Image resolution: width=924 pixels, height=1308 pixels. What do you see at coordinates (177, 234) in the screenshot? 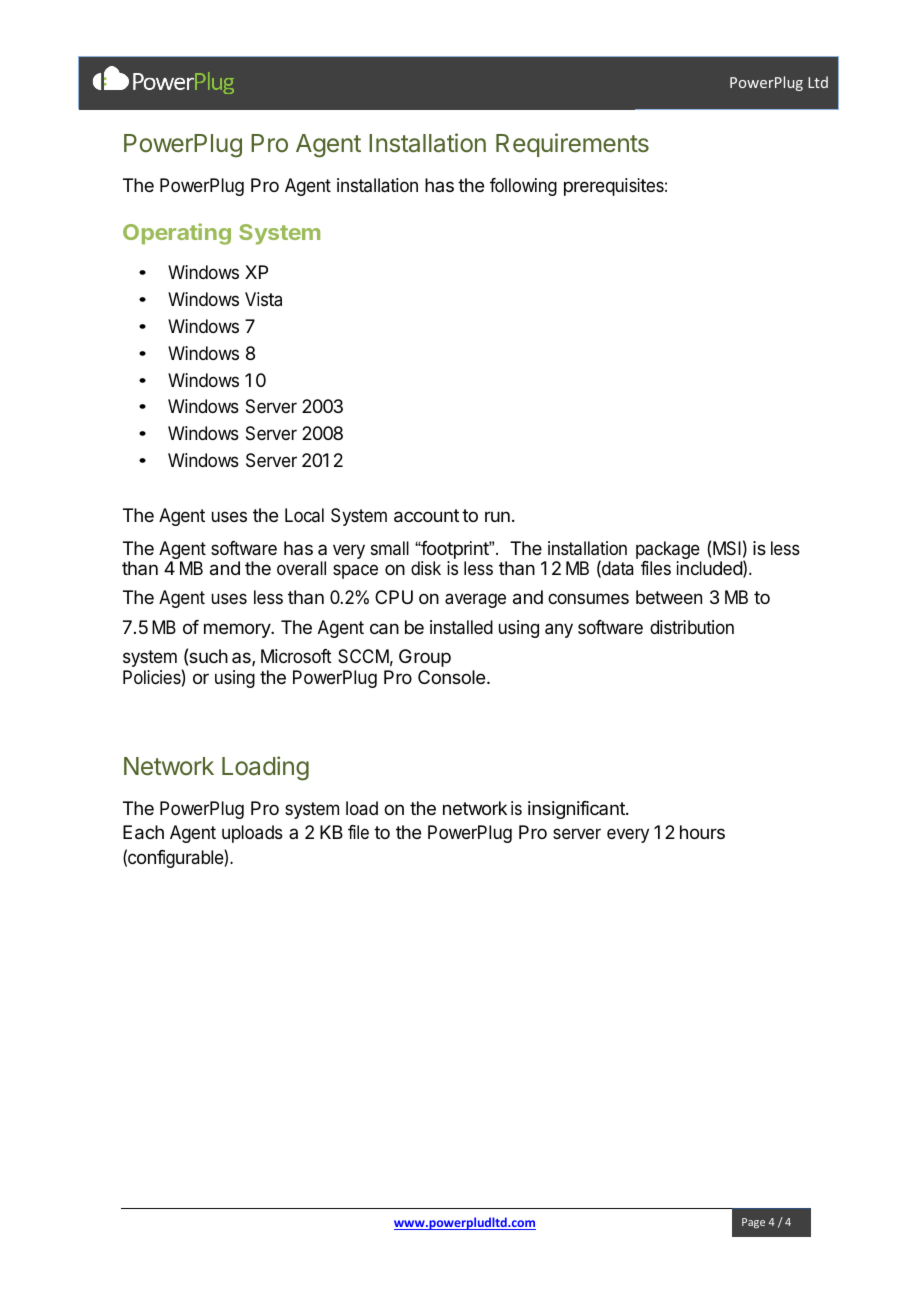
I see `Operating` at bounding box center [177, 234].
